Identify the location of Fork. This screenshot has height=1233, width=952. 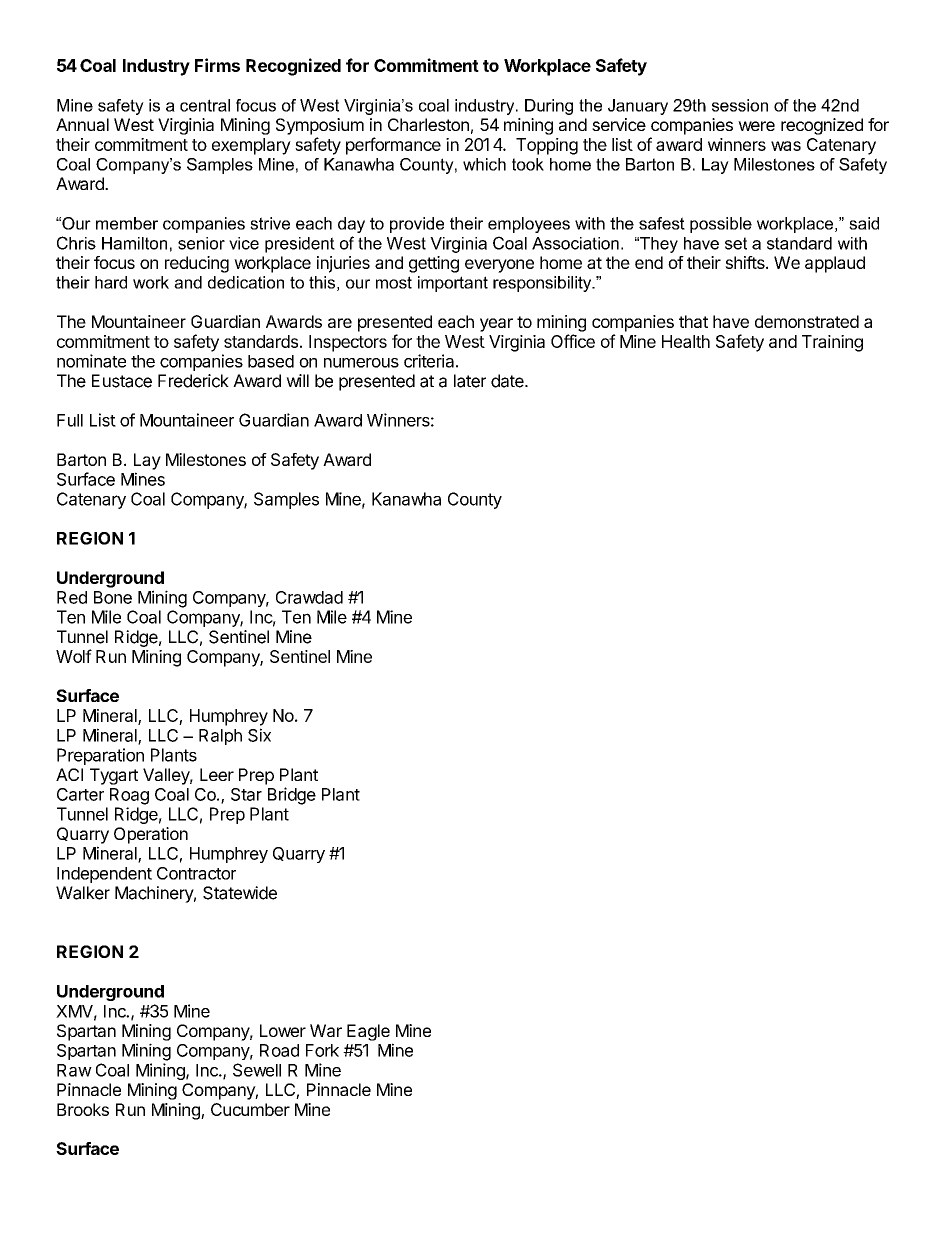
(322, 1050).
